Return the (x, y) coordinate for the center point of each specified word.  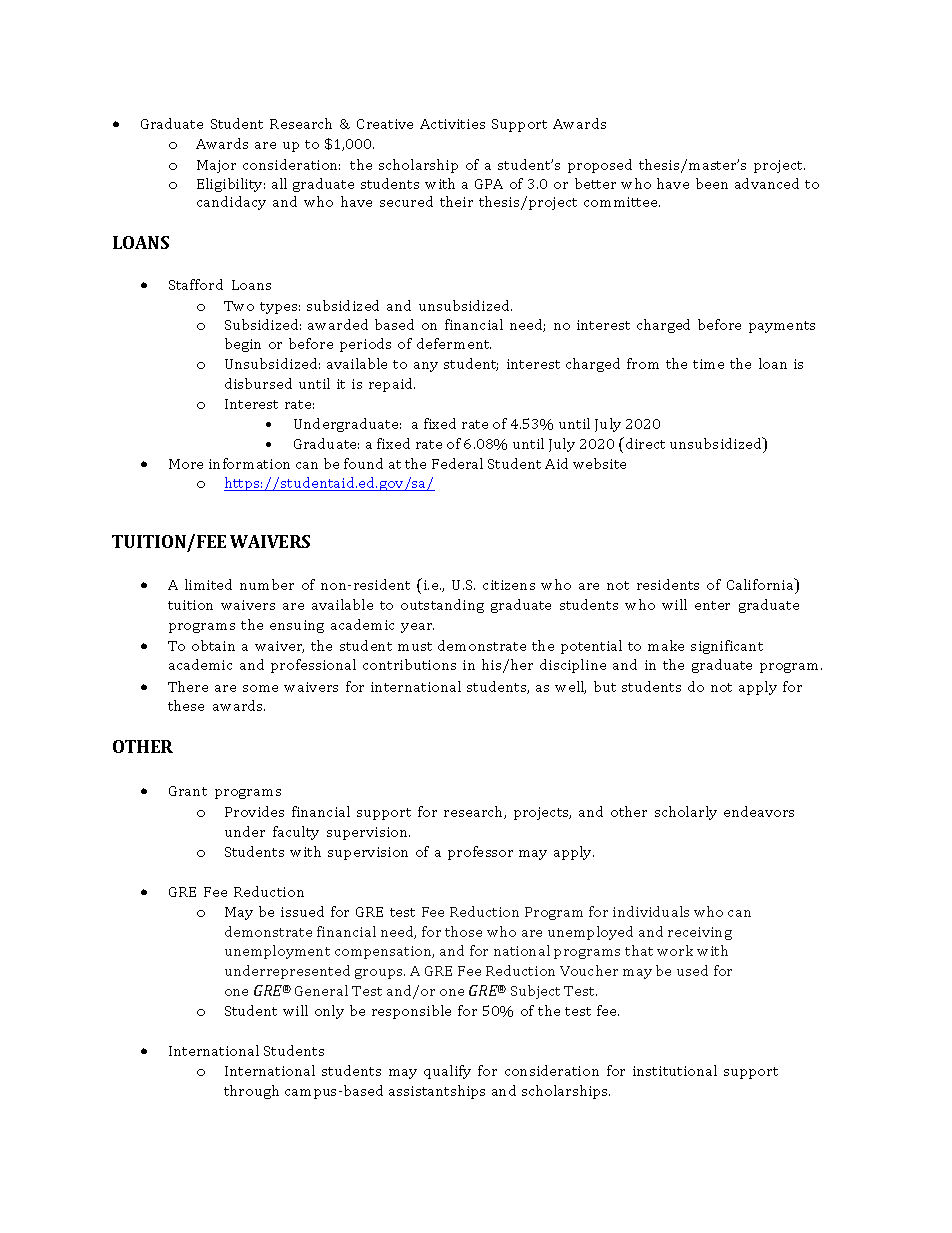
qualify (447, 1072)
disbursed (258, 383)
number (267, 584)
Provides (254, 811)
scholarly (686, 813)
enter (712, 605)
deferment (454, 343)
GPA (489, 184)
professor (480, 853)
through (251, 1092)
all (279, 183)
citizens (509, 585)
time (708, 364)
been (712, 183)
